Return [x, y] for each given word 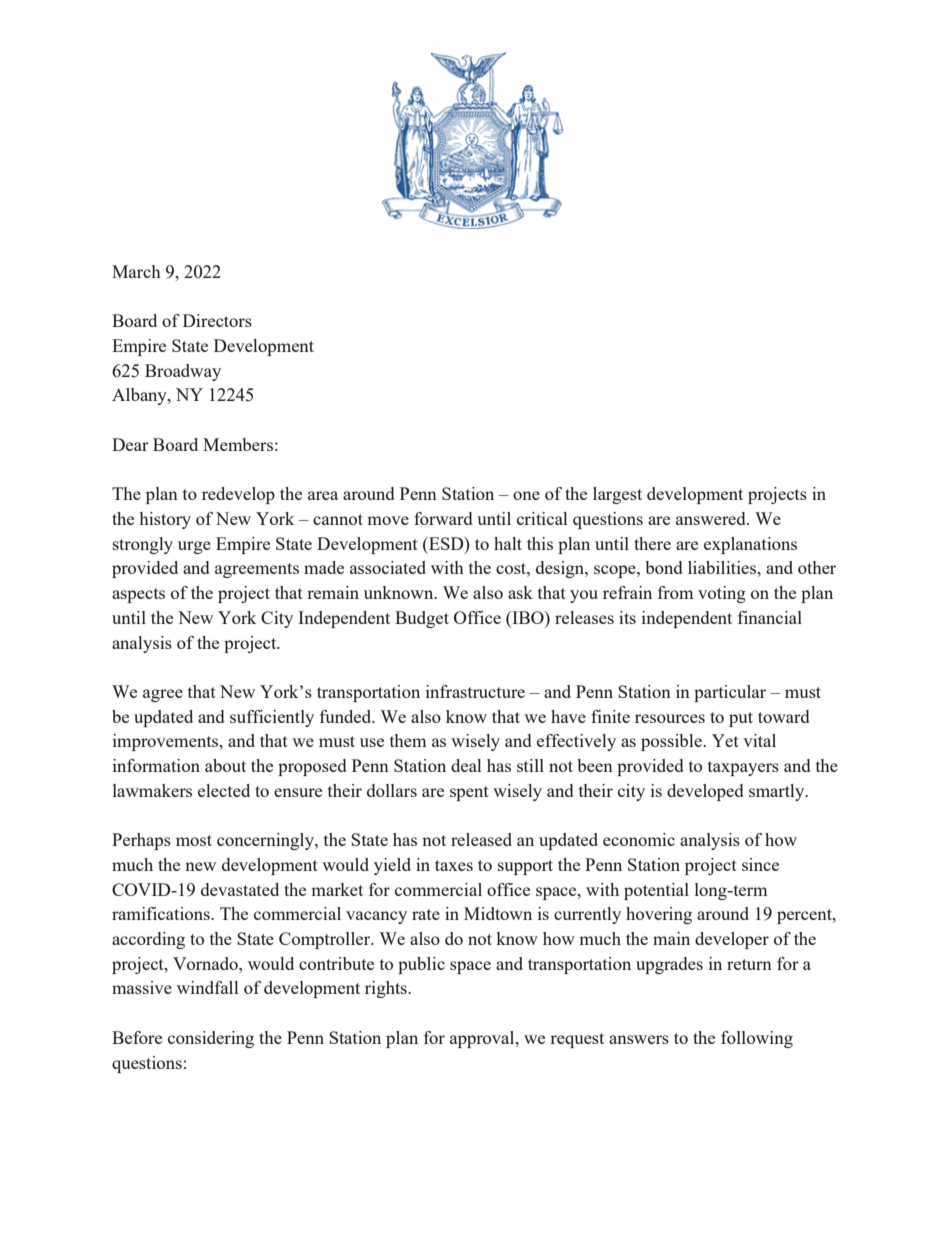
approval [483, 1039]
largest [617, 495]
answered [712, 518]
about [225, 765]
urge [194, 547]
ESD [446, 543]
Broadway [183, 372]
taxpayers [743, 768]
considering [211, 1039]
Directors [217, 320]
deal [466, 765]
